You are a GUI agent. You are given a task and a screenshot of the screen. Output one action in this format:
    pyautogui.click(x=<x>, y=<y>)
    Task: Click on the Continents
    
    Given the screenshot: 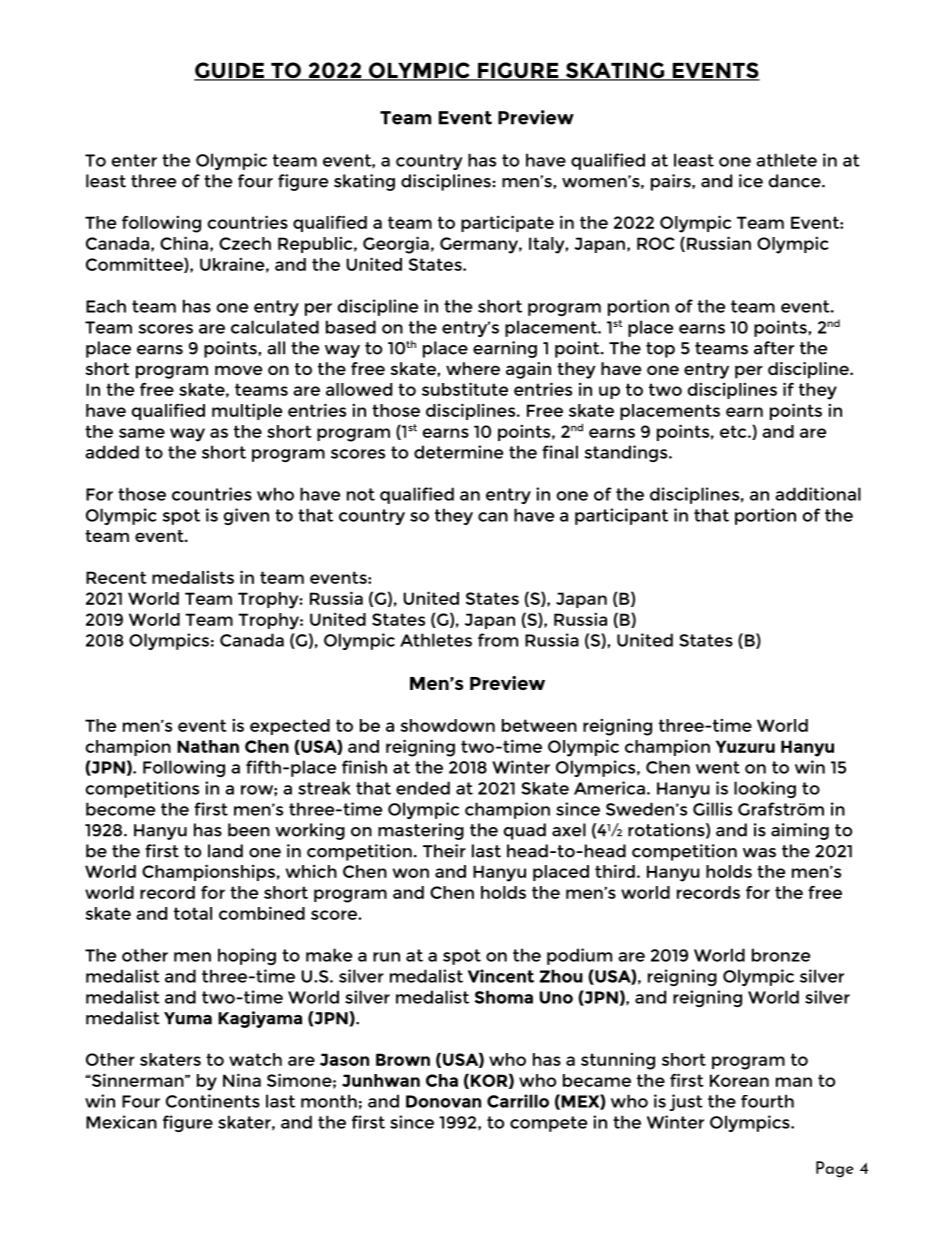 What is the action you would take?
    pyautogui.click(x=213, y=1101)
